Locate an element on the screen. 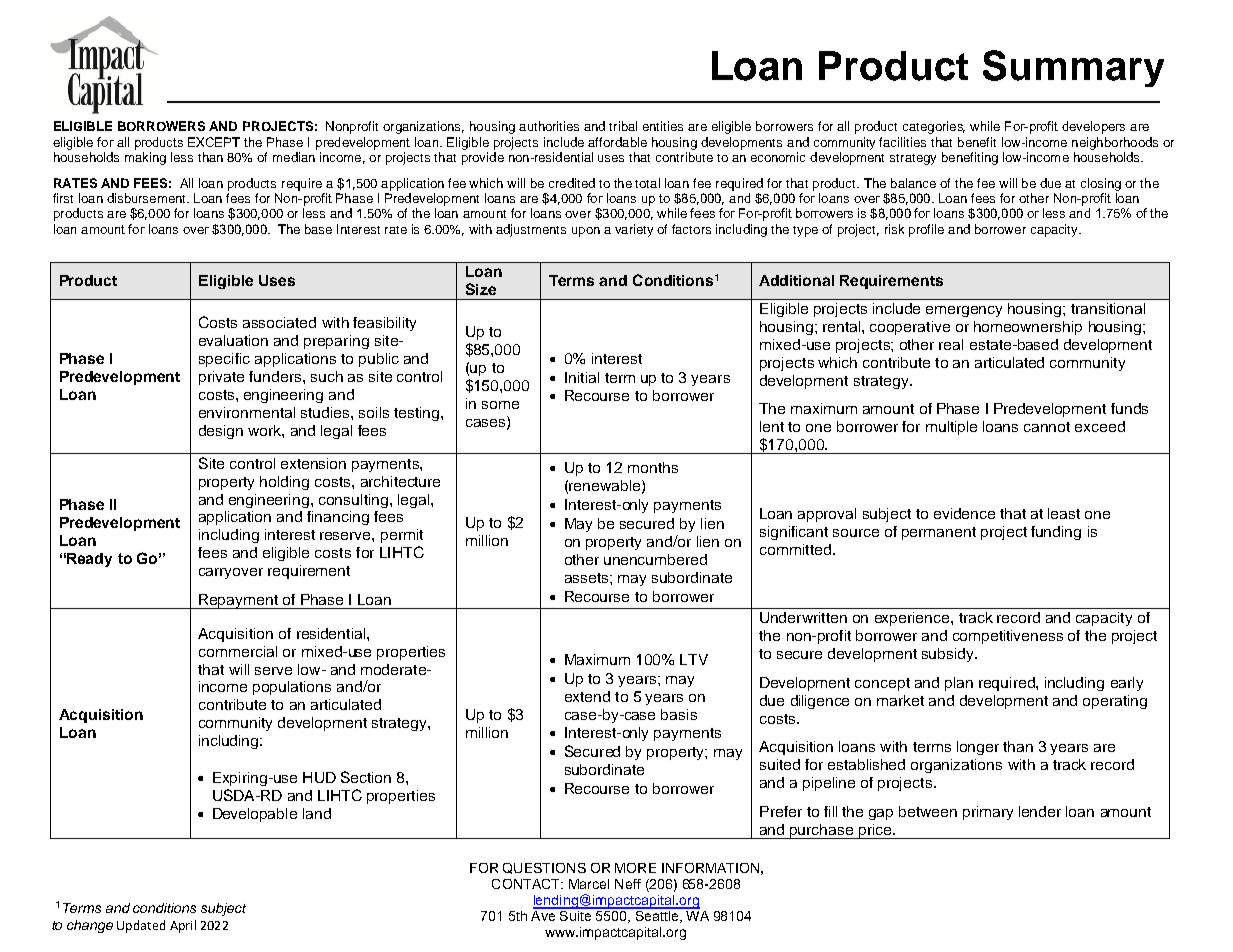 The width and height of the screenshot is (1233, 952). associated is located at coordinates (279, 322).
